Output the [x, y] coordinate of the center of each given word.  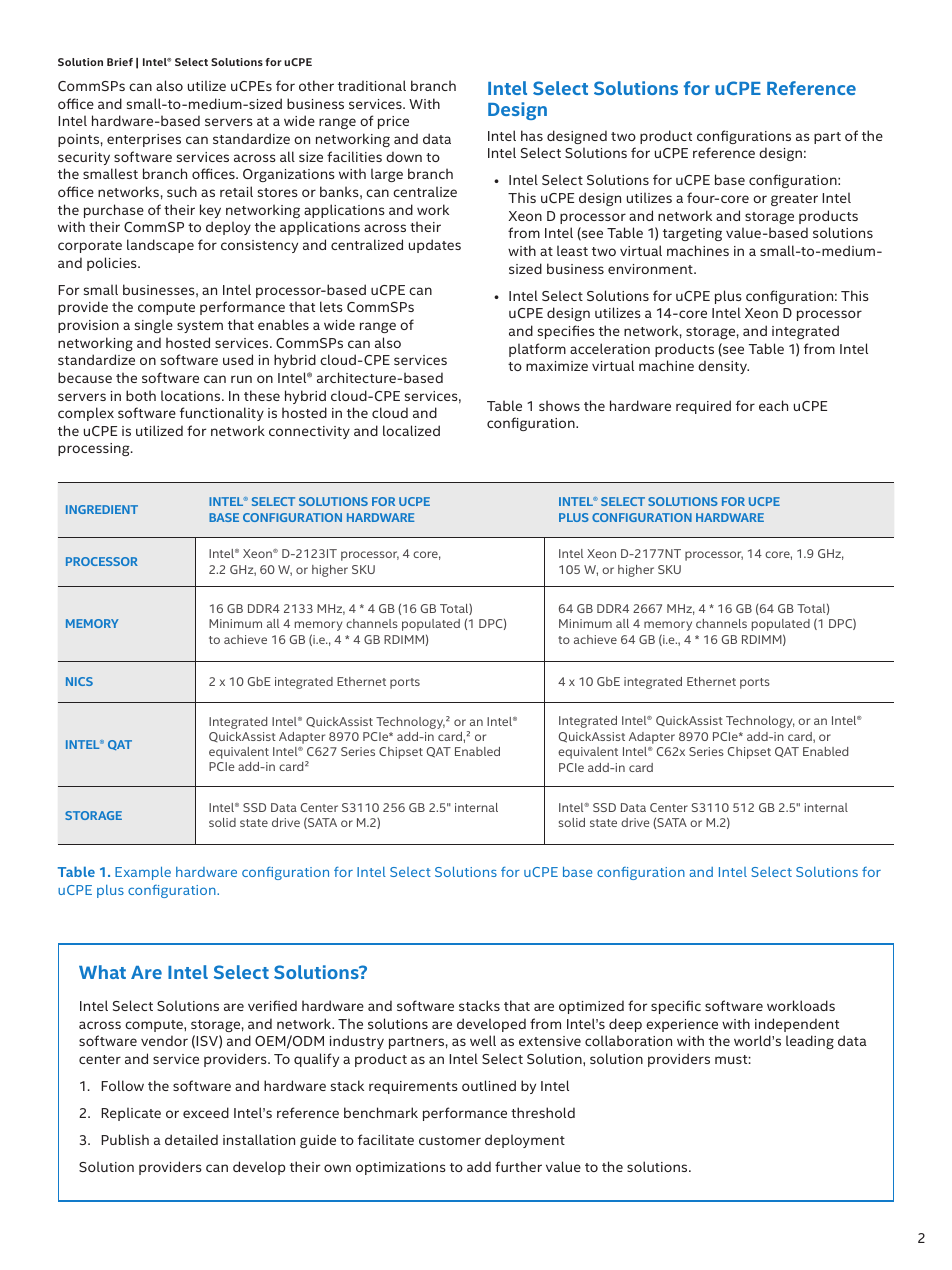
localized [411, 430]
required [703, 407]
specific [676, 1007]
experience [682, 1025]
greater [794, 200]
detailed [191, 1139]
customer [450, 1140]
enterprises [144, 140]
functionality [222, 414]
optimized [591, 1007]
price [393, 122]
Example [143, 873]
